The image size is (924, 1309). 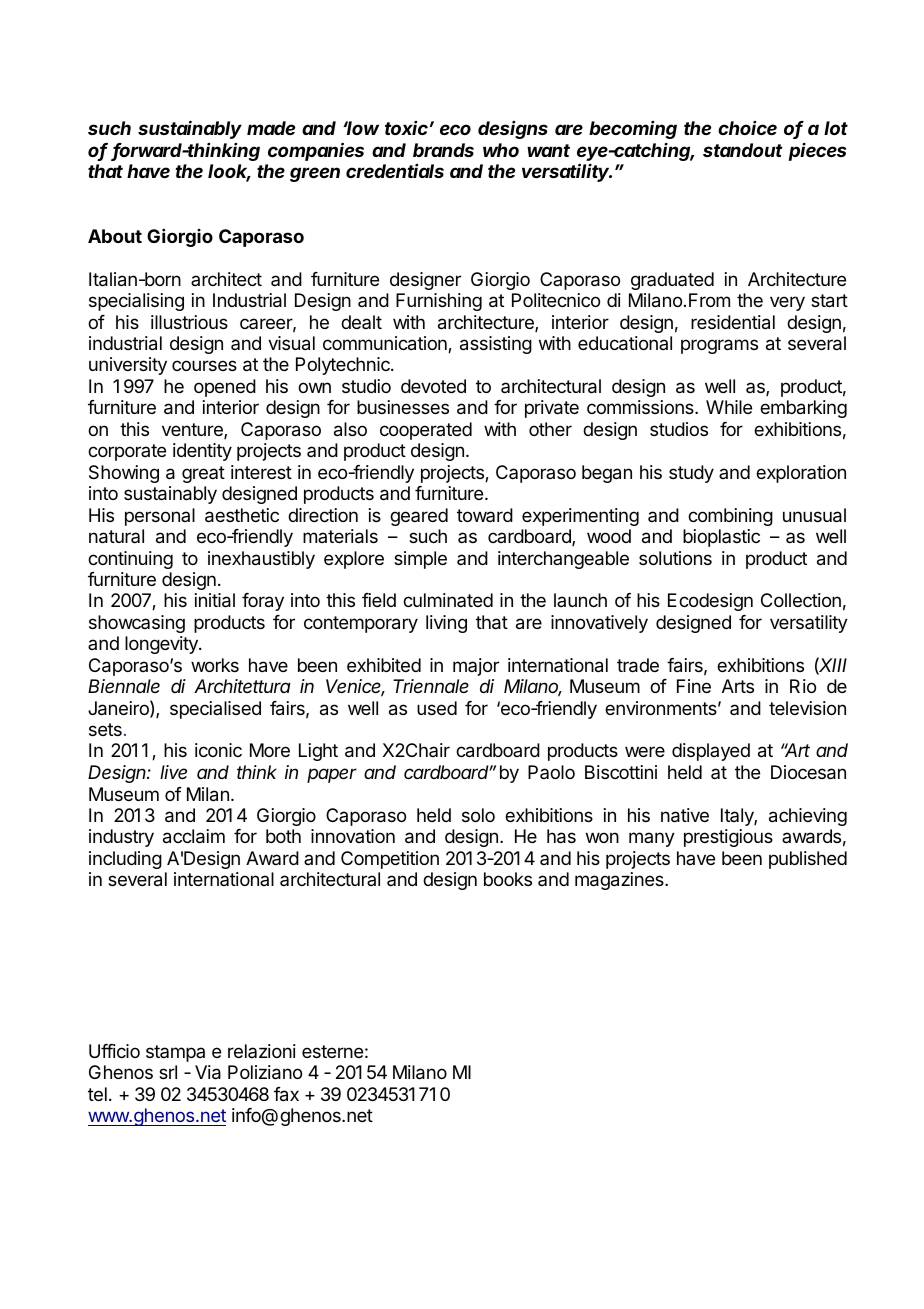 What do you see at coordinates (743, 150) in the page?
I see `standout` at bounding box center [743, 150].
